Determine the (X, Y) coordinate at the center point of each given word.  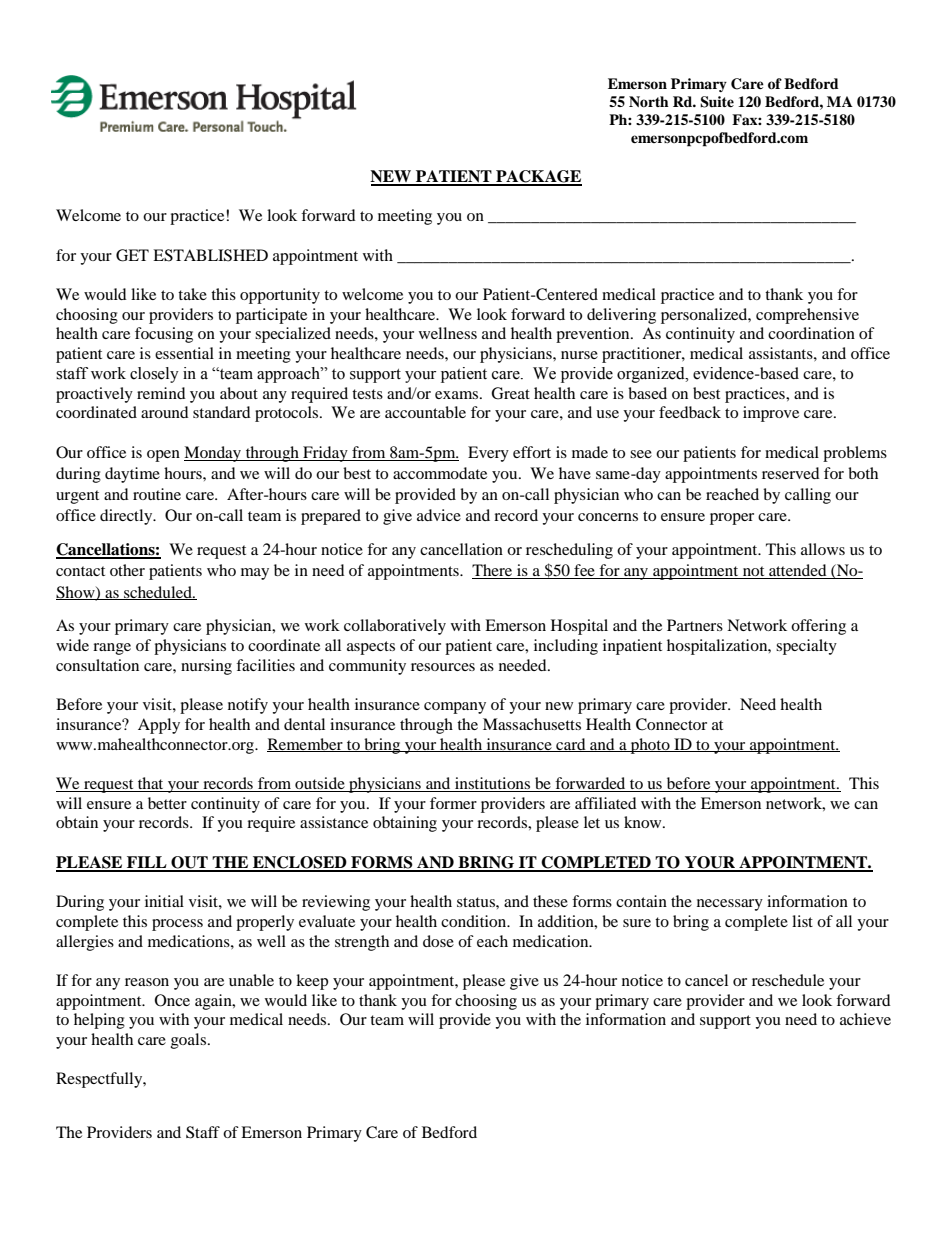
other (127, 570)
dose (438, 941)
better (167, 803)
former (453, 803)
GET (132, 255)
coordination (811, 333)
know (644, 822)
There (493, 571)
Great (510, 393)
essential (184, 353)
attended (798, 571)
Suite (717, 102)
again (214, 1002)
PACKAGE (538, 177)
